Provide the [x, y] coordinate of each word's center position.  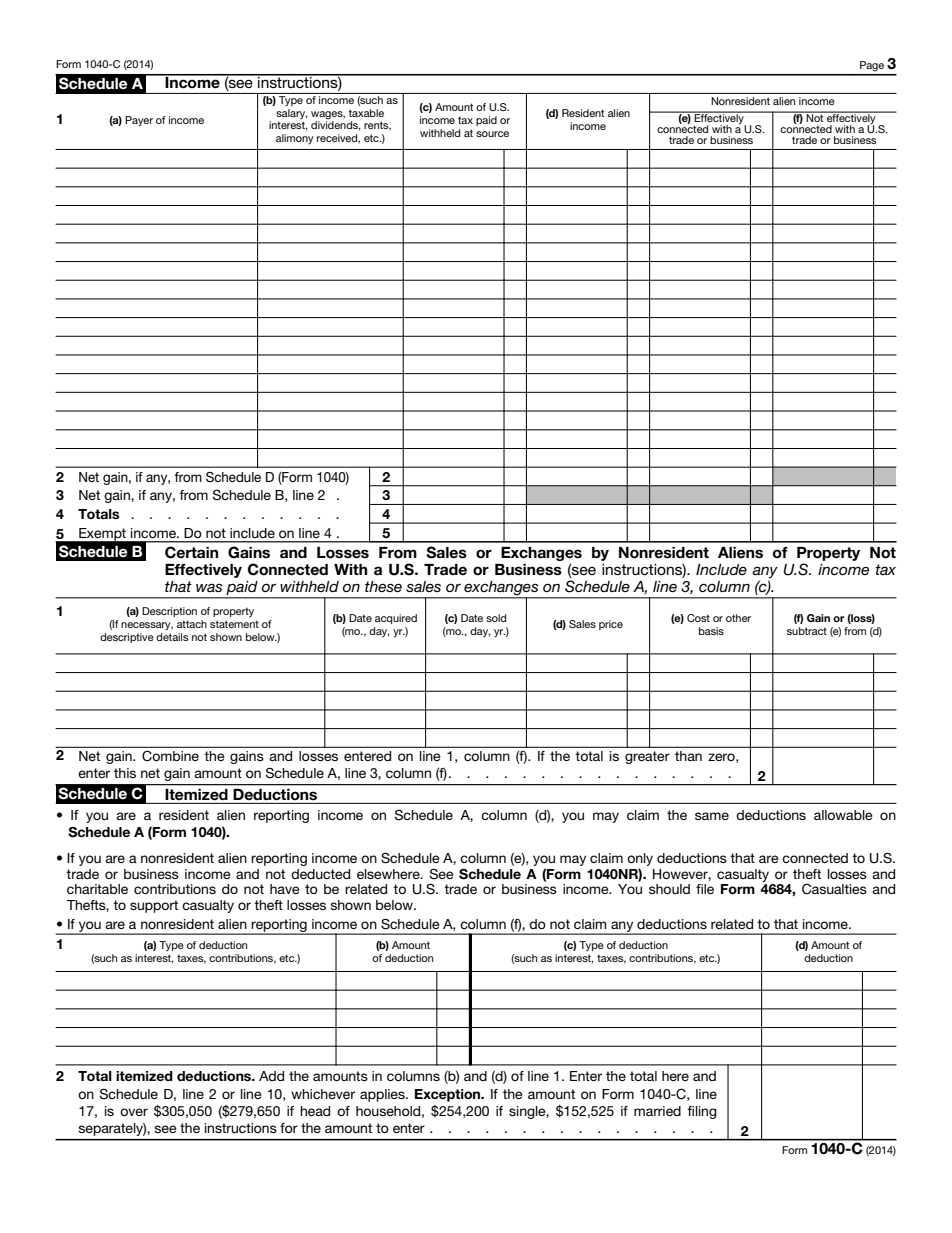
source [492, 134]
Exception [449, 1095]
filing [702, 1112]
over [134, 1112]
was [209, 587]
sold [496, 618]
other [738, 618]
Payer [139, 121]
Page [872, 66]
